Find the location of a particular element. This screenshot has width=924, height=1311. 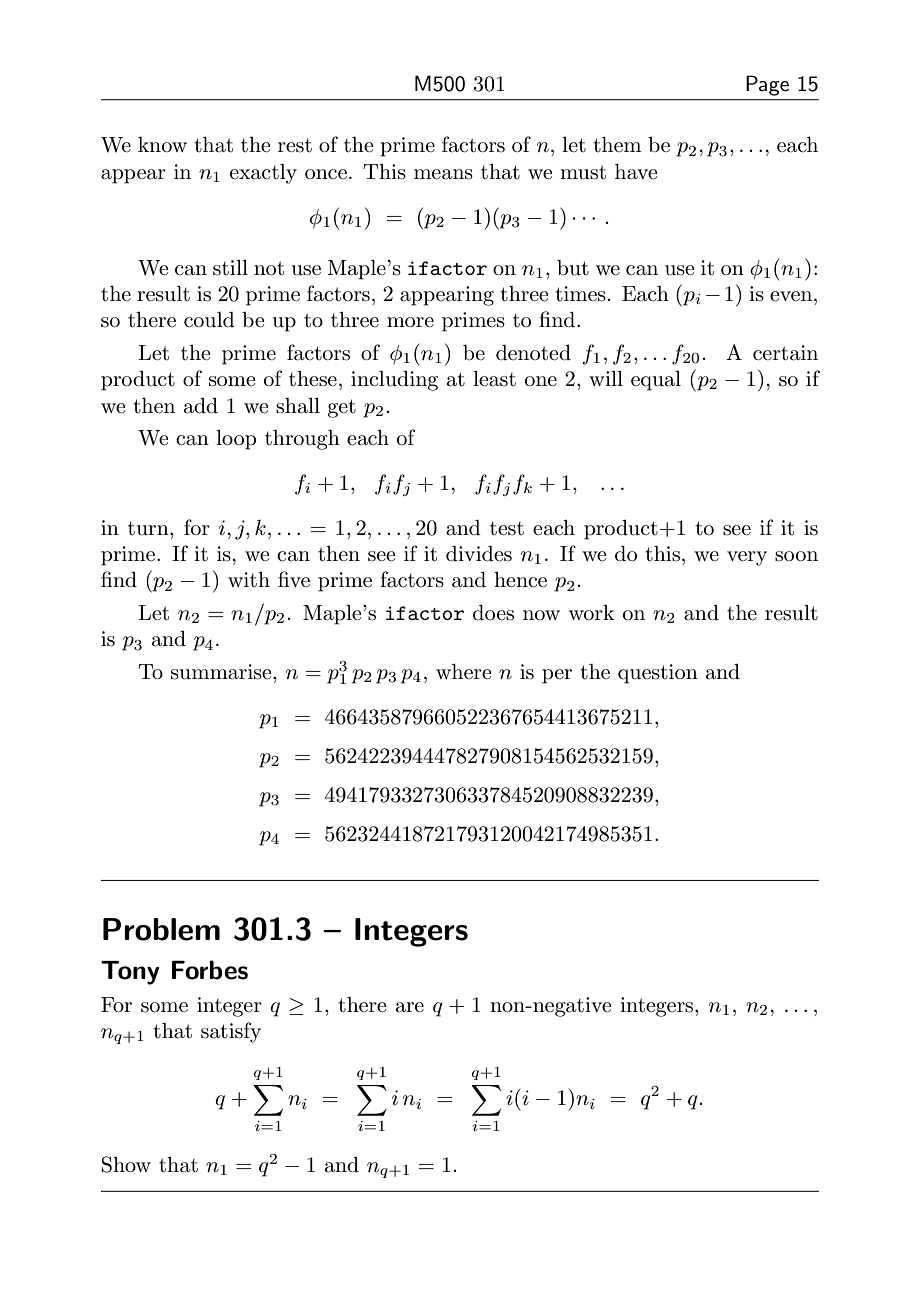

means is located at coordinates (443, 174).
